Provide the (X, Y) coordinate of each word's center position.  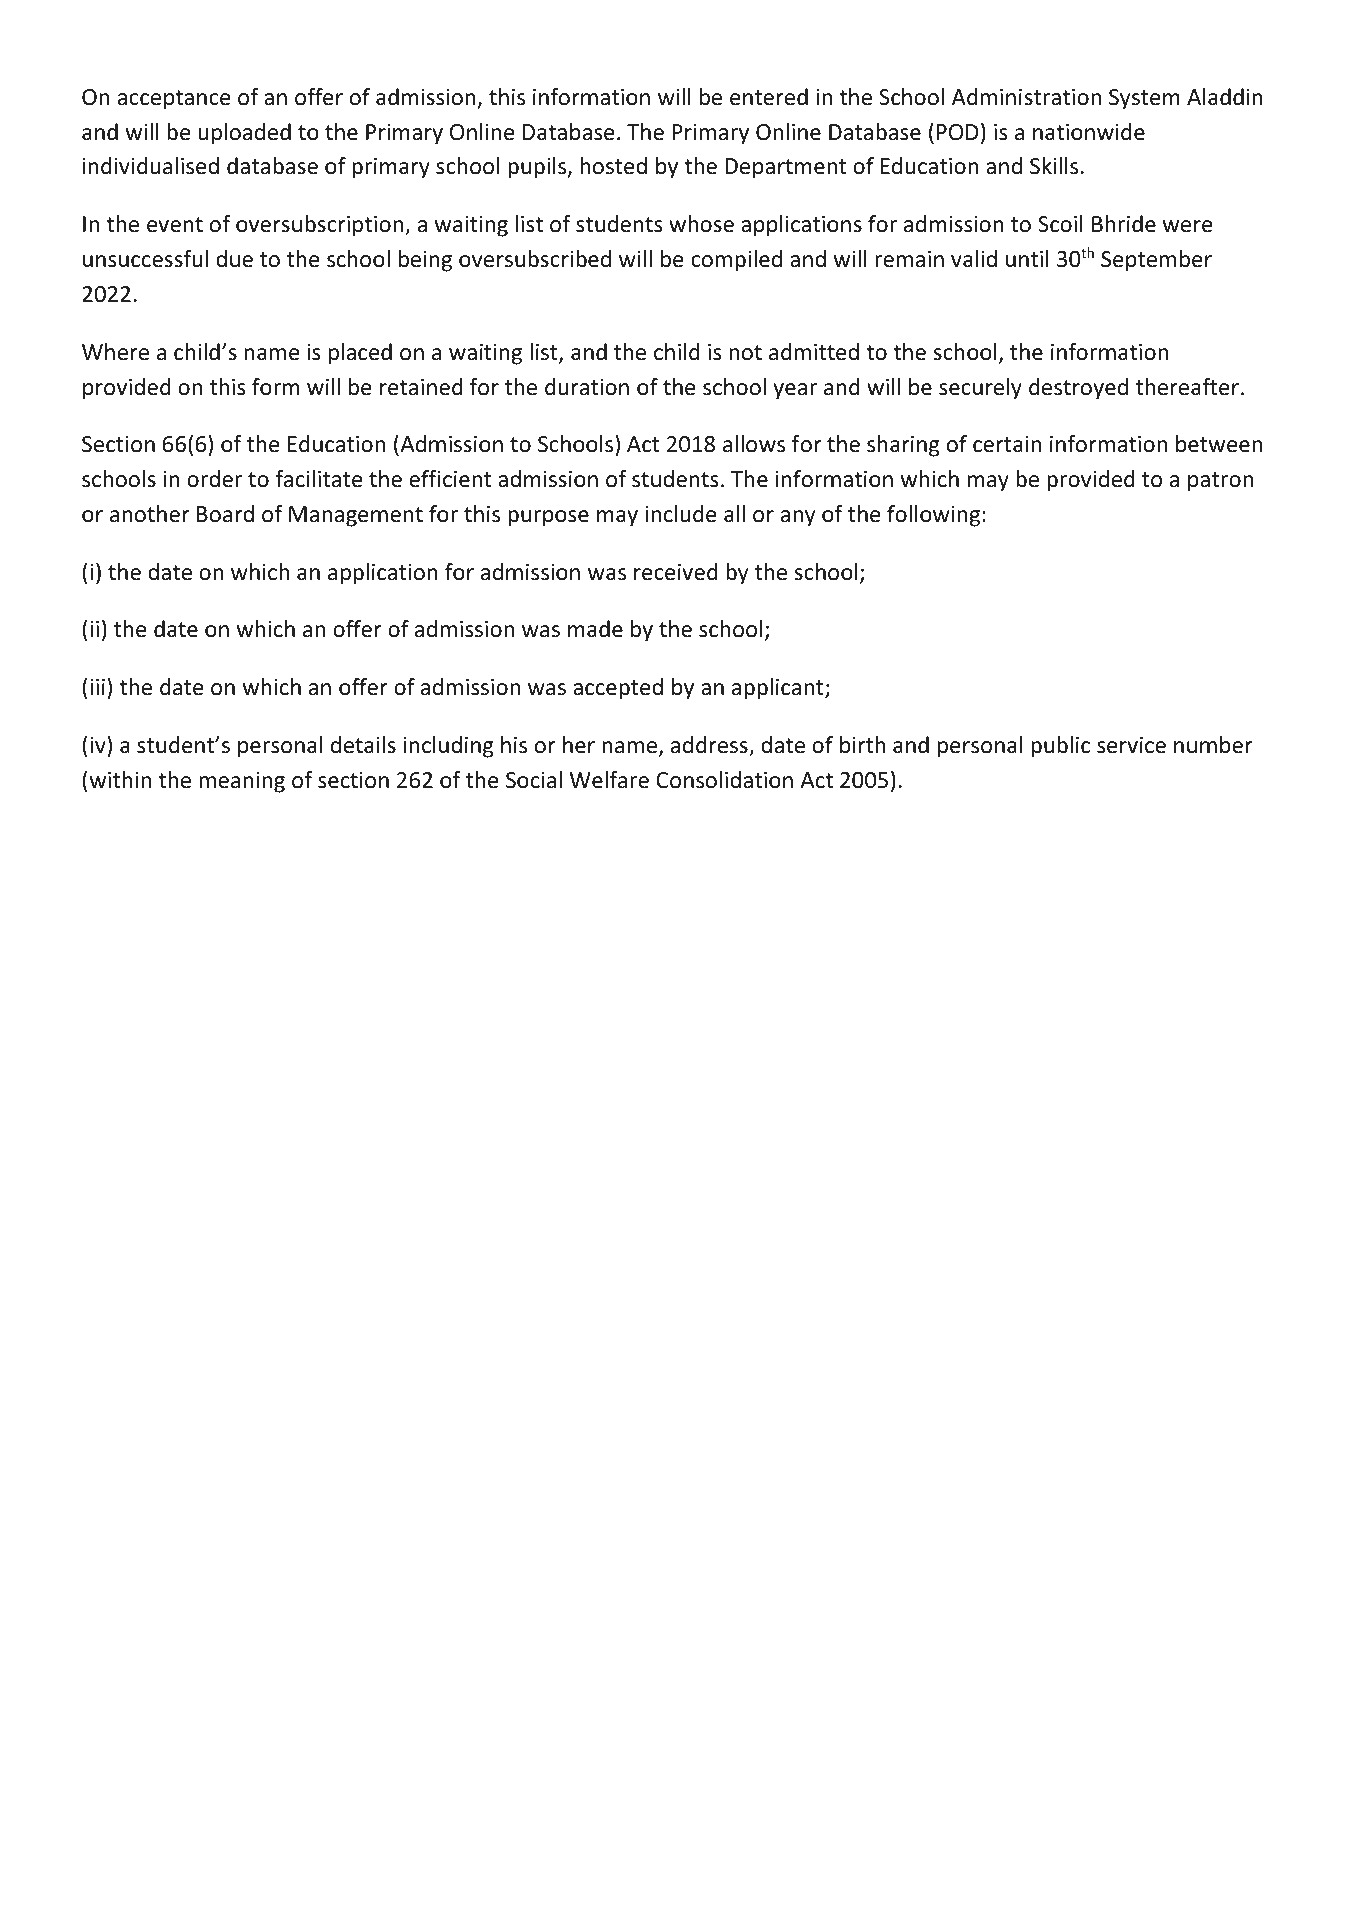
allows (754, 444)
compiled (736, 261)
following (935, 516)
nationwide (1089, 132)
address (710, 746)
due (234, 259)
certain (1007, 444)
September (1156, 261)
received (676, 572)
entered (769, 97)
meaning (242, 782)
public (1060, 747)
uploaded (245, 134)
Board (225, 514)
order (214, 479)
